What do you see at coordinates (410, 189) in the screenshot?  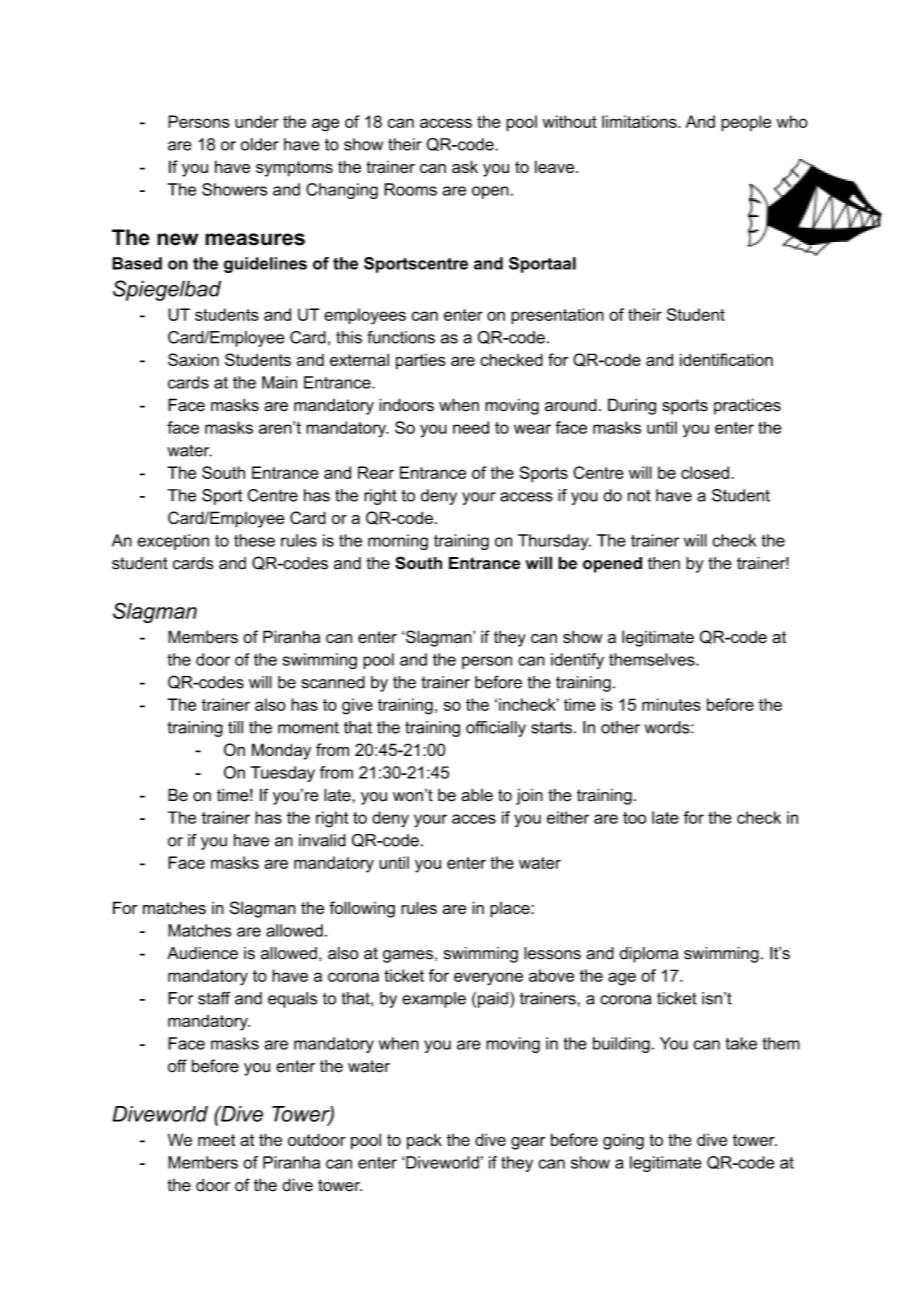 I see `Rooms` at bounding box center [410, 189].
